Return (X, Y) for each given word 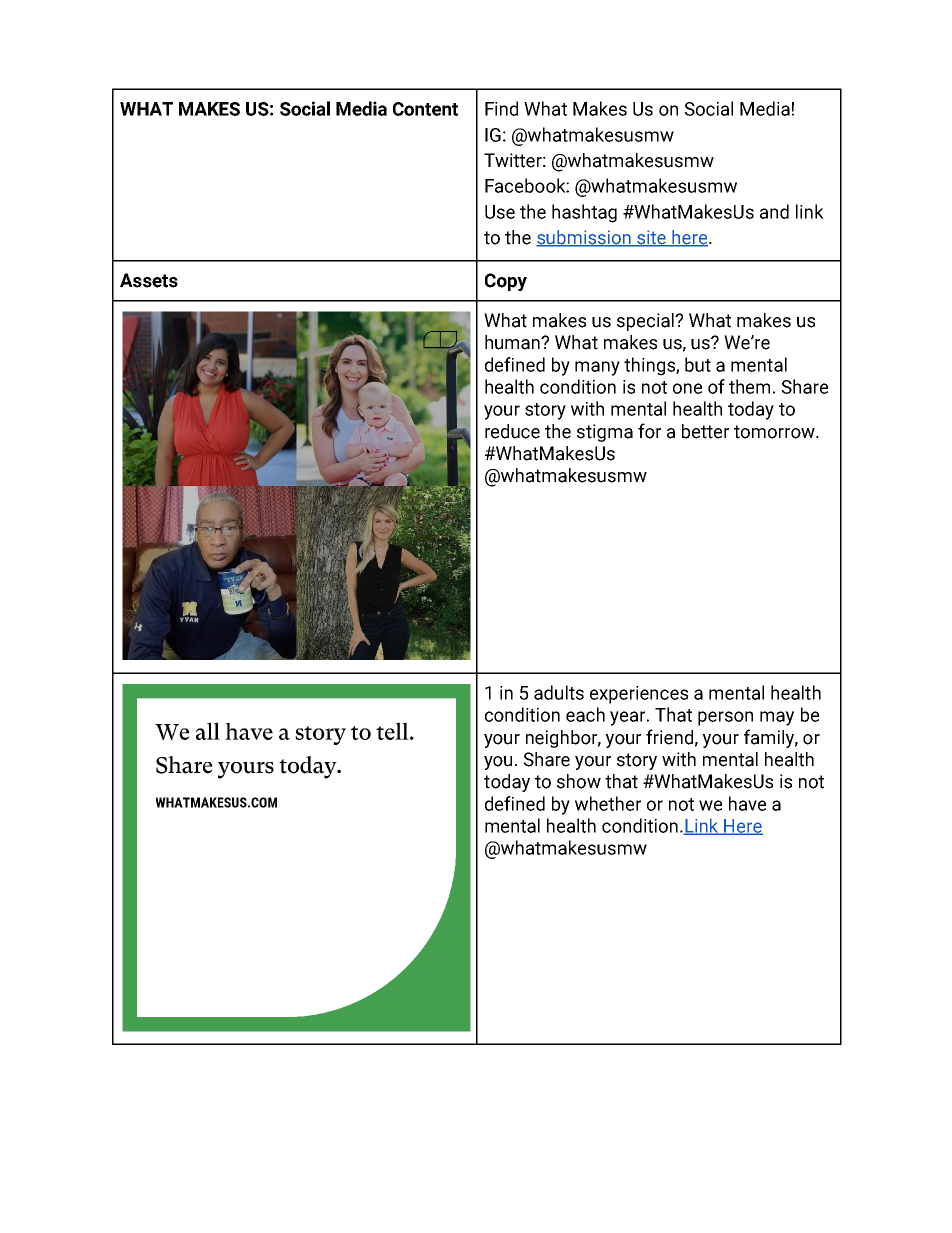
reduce (512, 431)
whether (608, 803)
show (579, 781)
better (705, 431)
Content (425, 109)
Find (501, 108)
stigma (605, 433)
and (774, 211)
